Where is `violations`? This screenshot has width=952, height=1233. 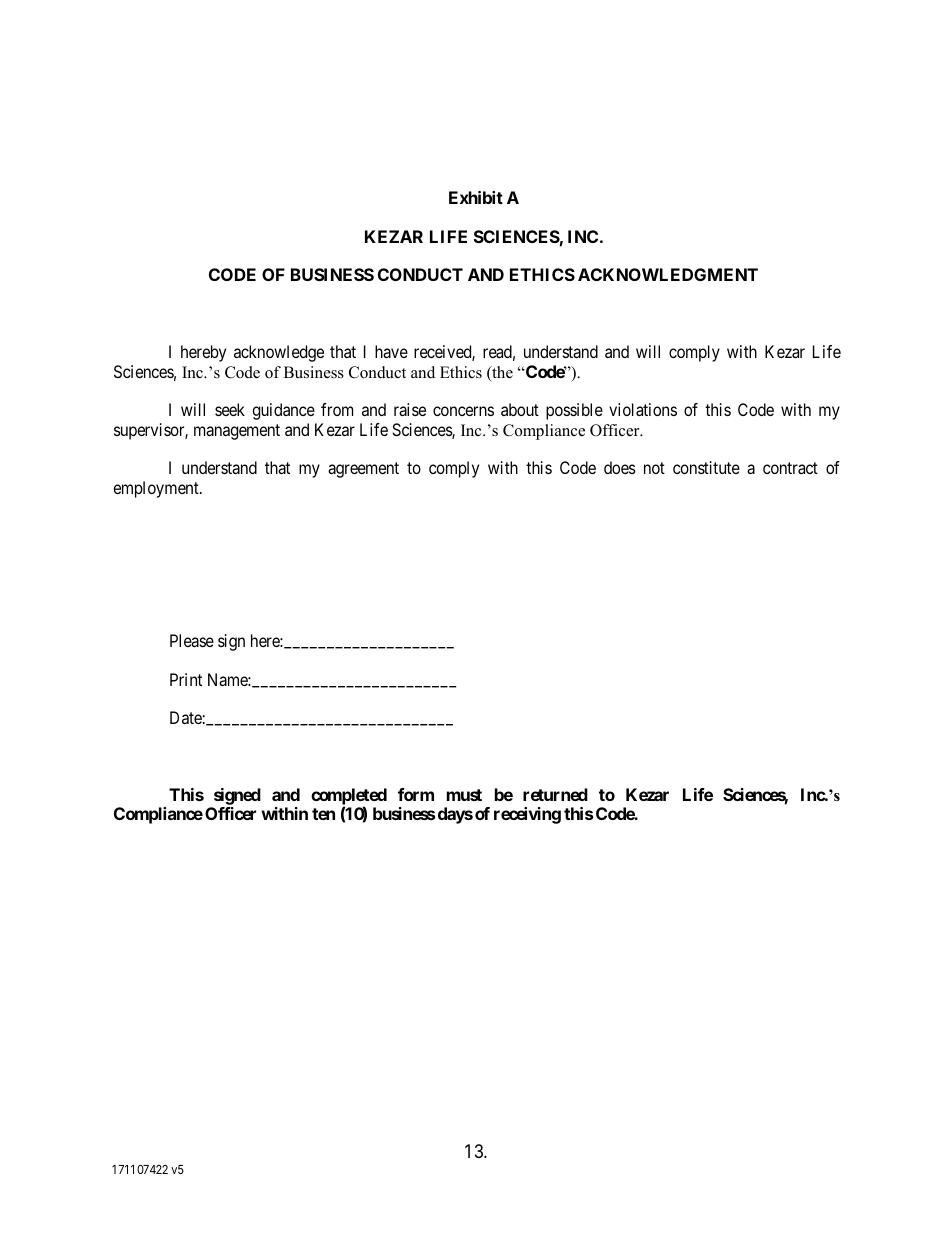
violations is located at coordinates (643, 409).
